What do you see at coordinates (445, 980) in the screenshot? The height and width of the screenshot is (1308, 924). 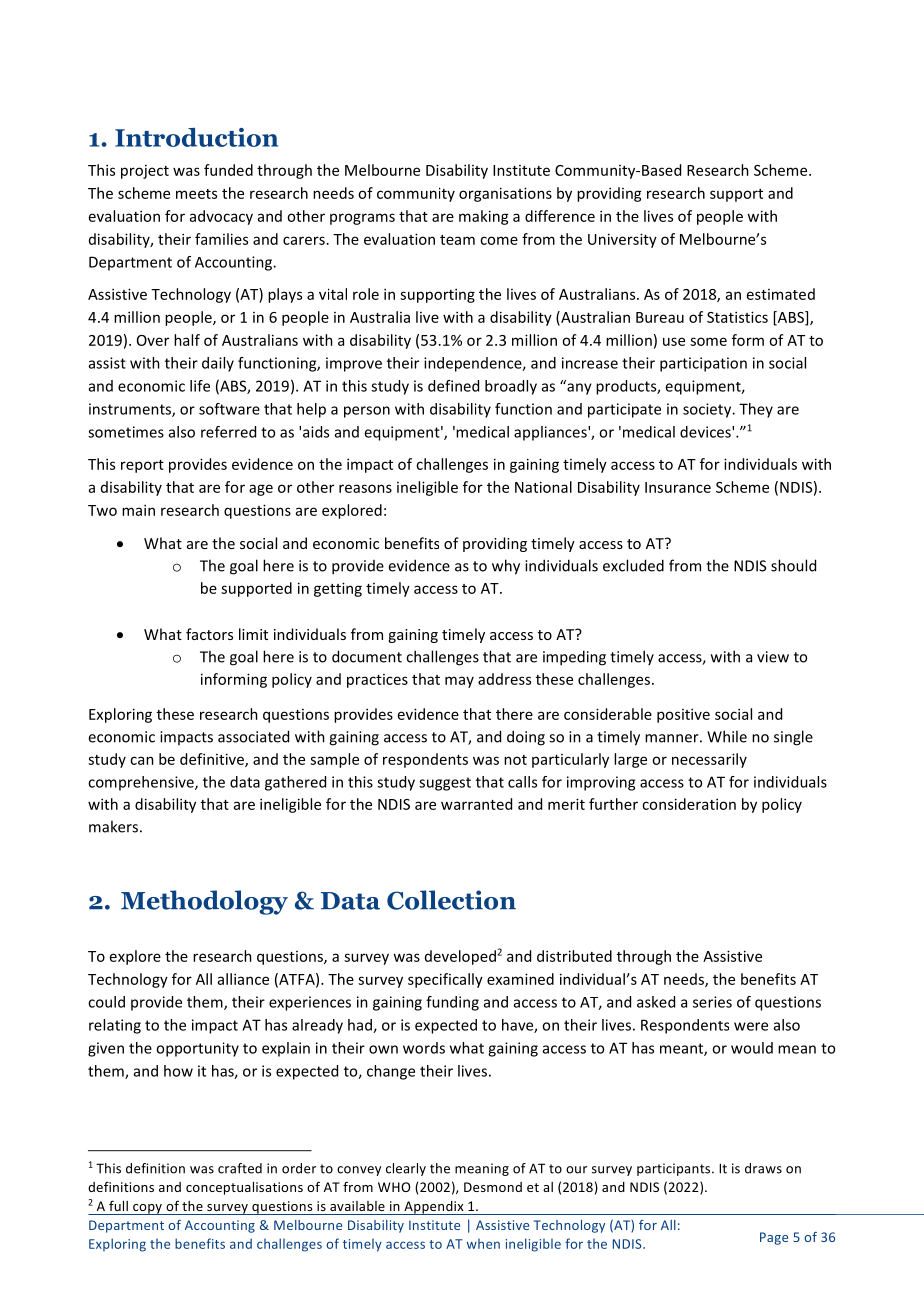 I see `specifically` at bounding box center [445, 980].
